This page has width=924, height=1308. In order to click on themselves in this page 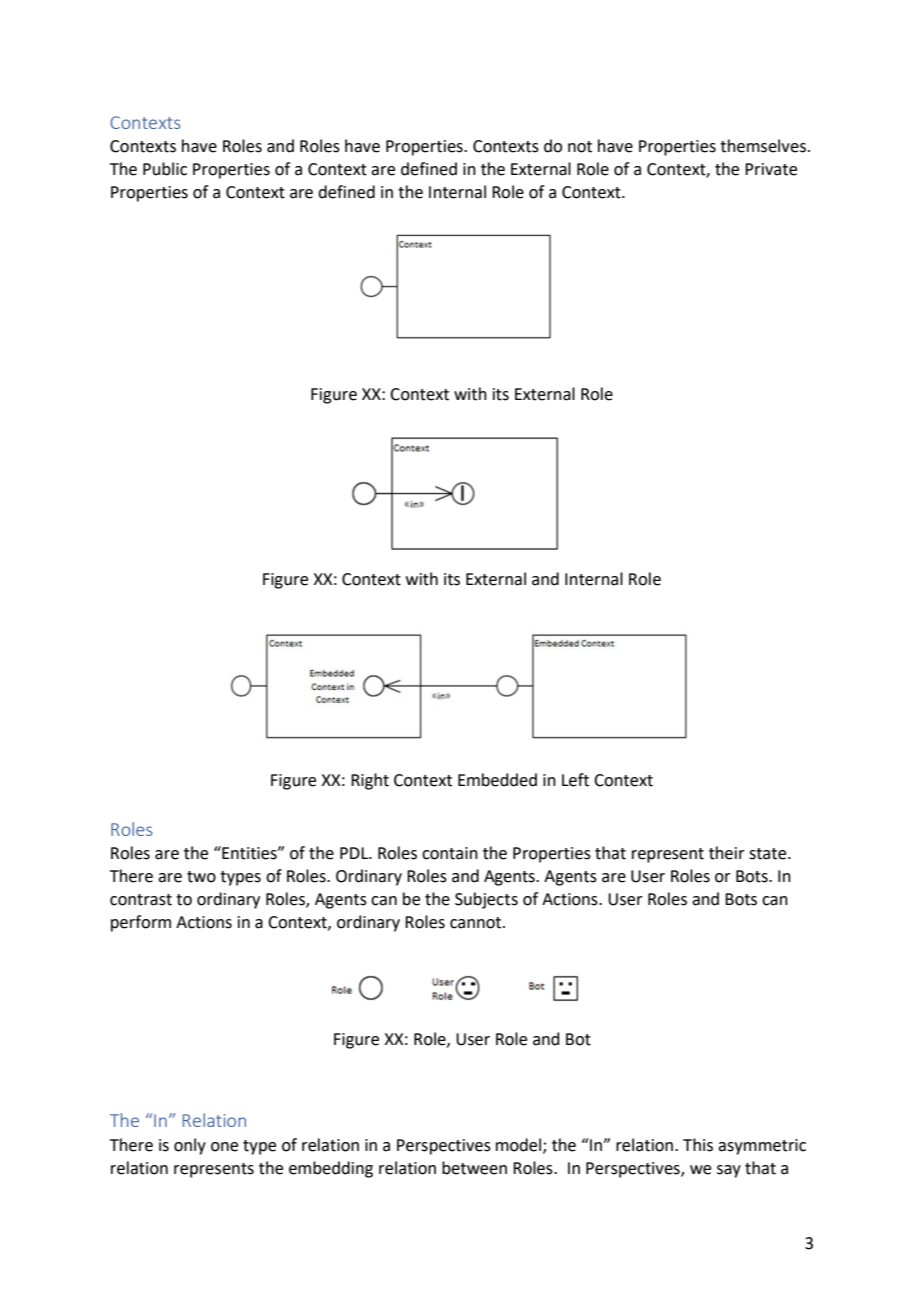, I will do `click(763, 146)`.
